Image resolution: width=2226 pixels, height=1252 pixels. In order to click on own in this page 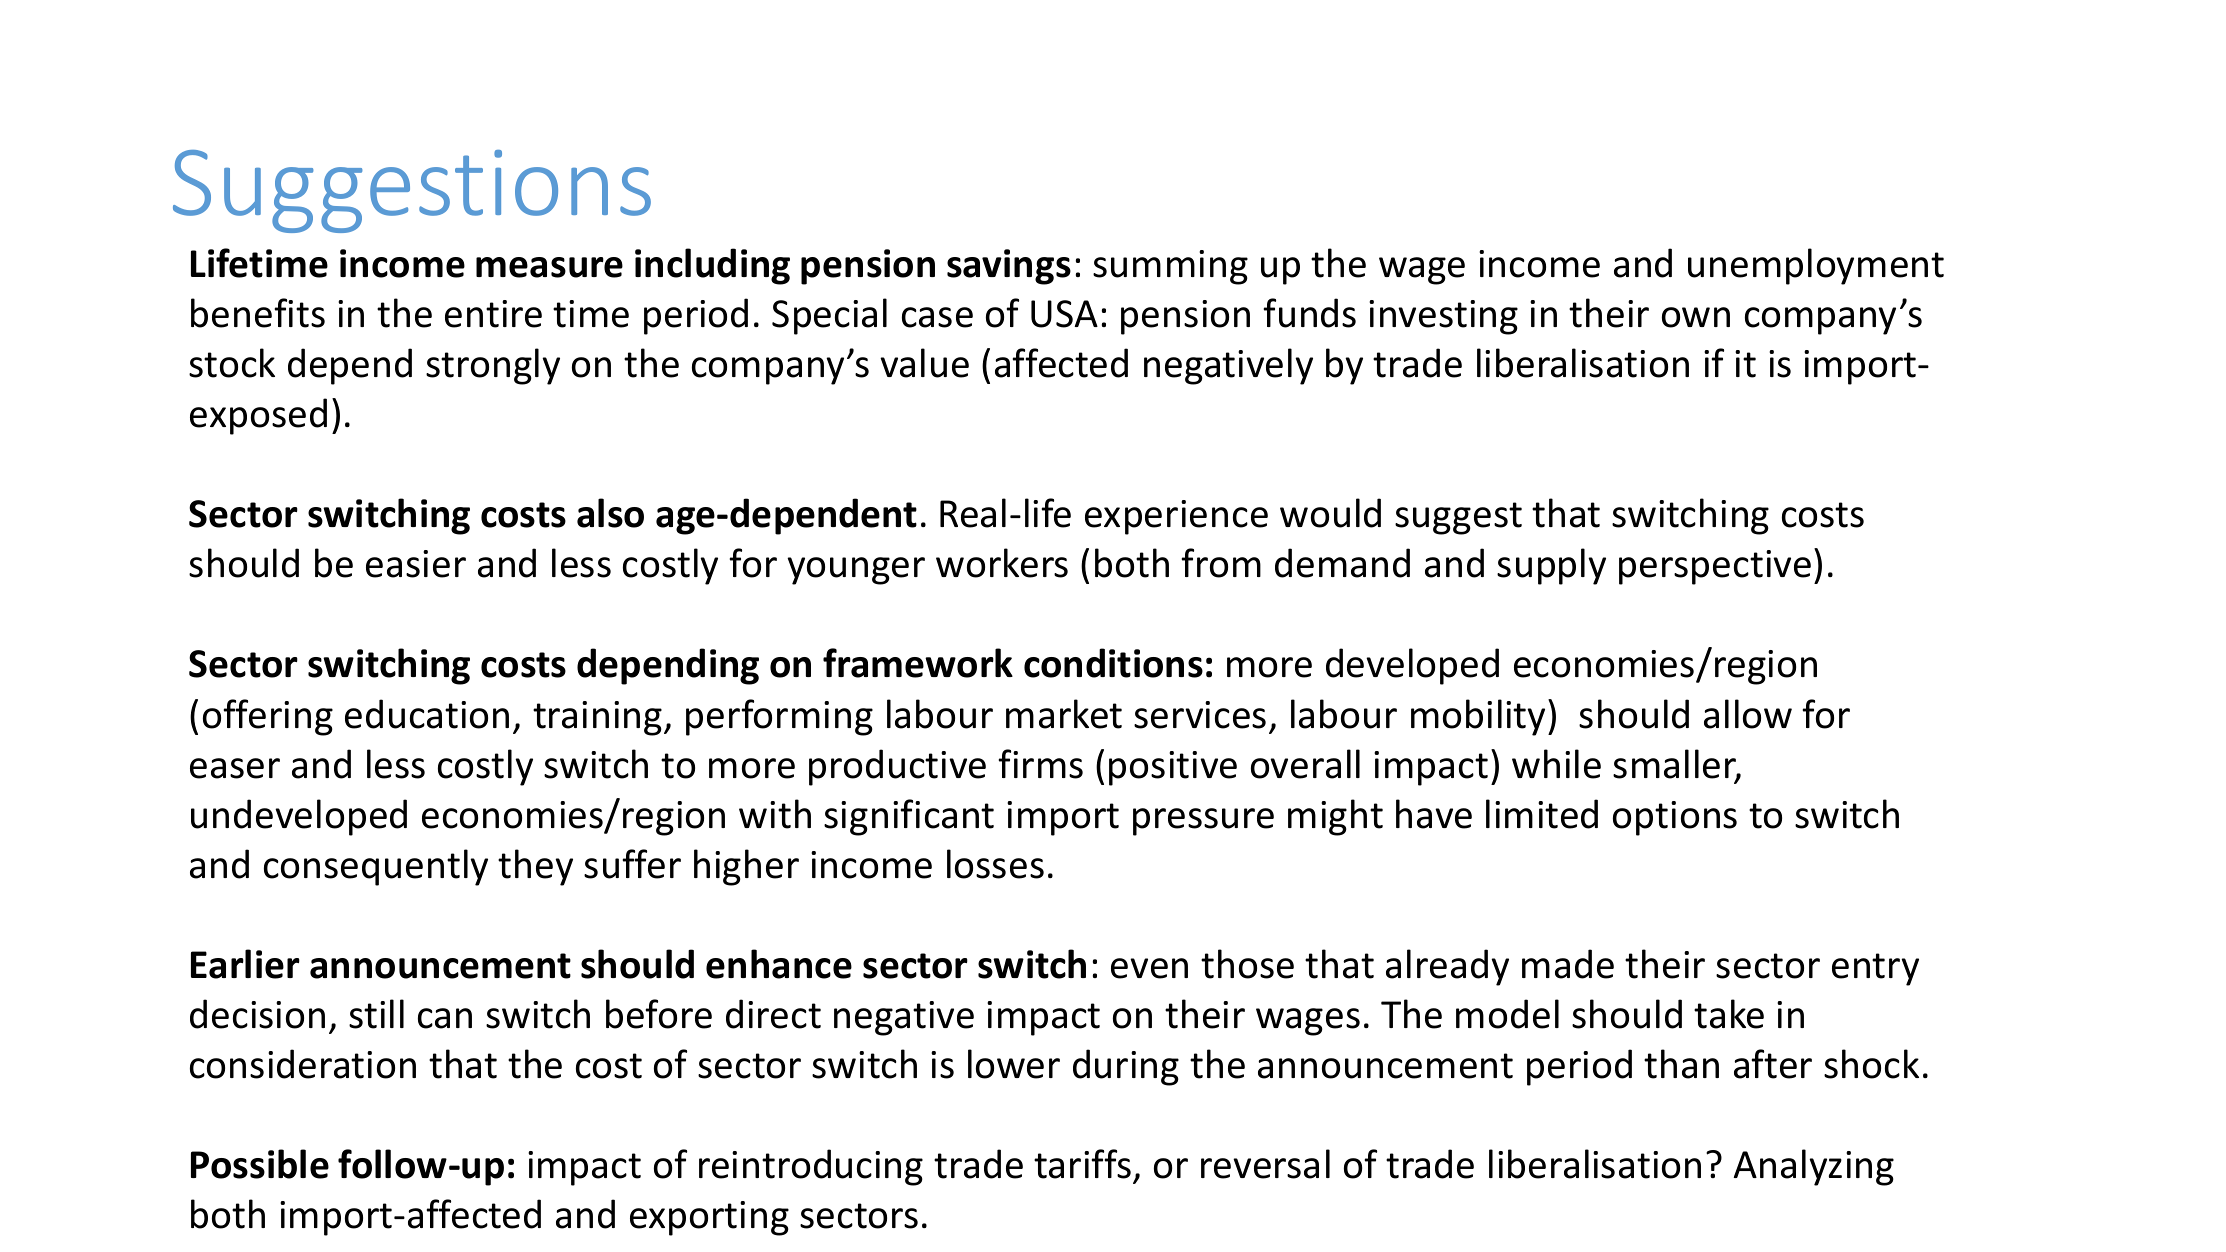, I will do `click(1696, 317)`.
